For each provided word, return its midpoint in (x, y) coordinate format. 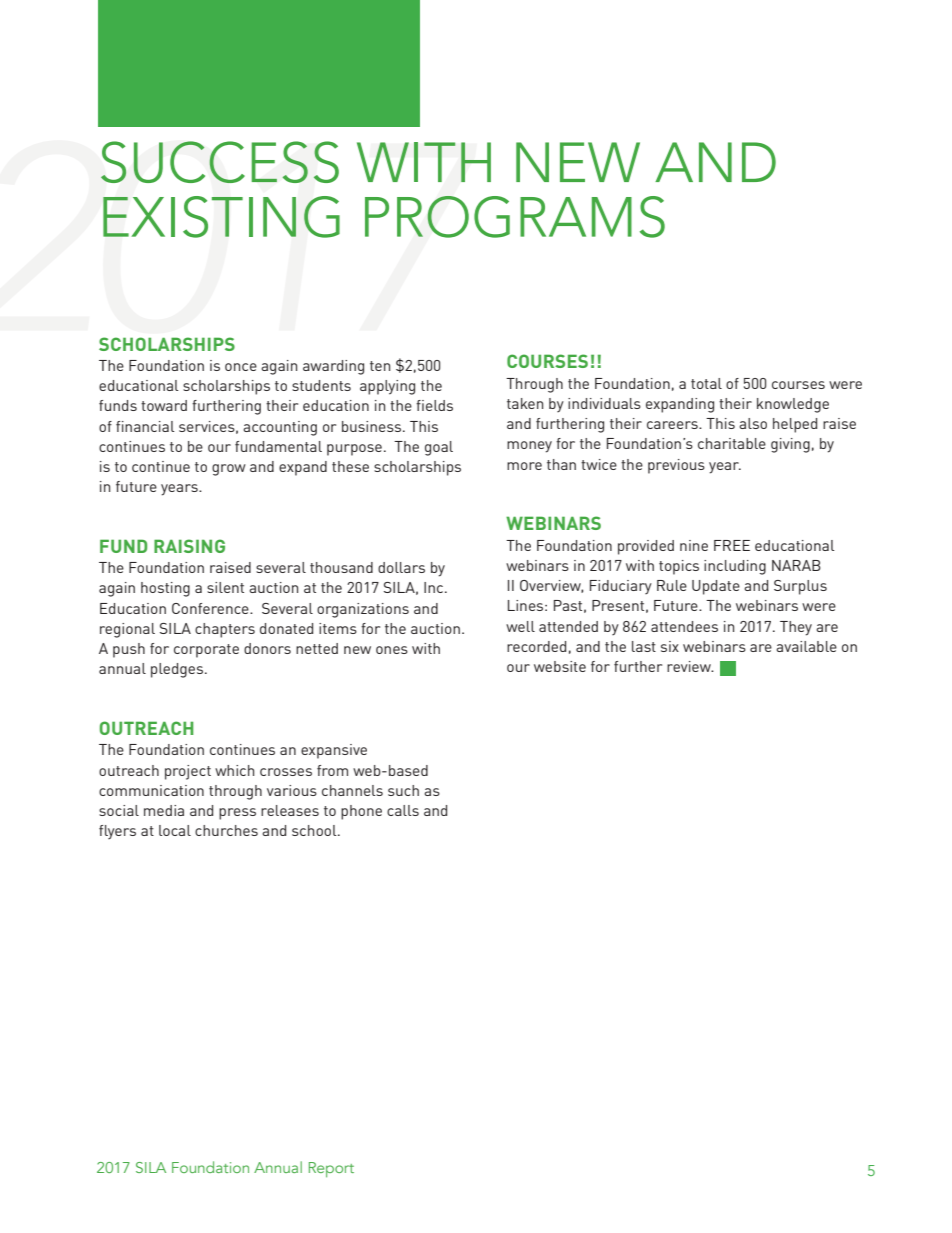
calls (403, 810)
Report (331, 1169)
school (315, 830)
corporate (206, 651)
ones (392, 650)
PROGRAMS (515, 217)
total (706, 383)
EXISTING (221, 217)
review (690, 666)
